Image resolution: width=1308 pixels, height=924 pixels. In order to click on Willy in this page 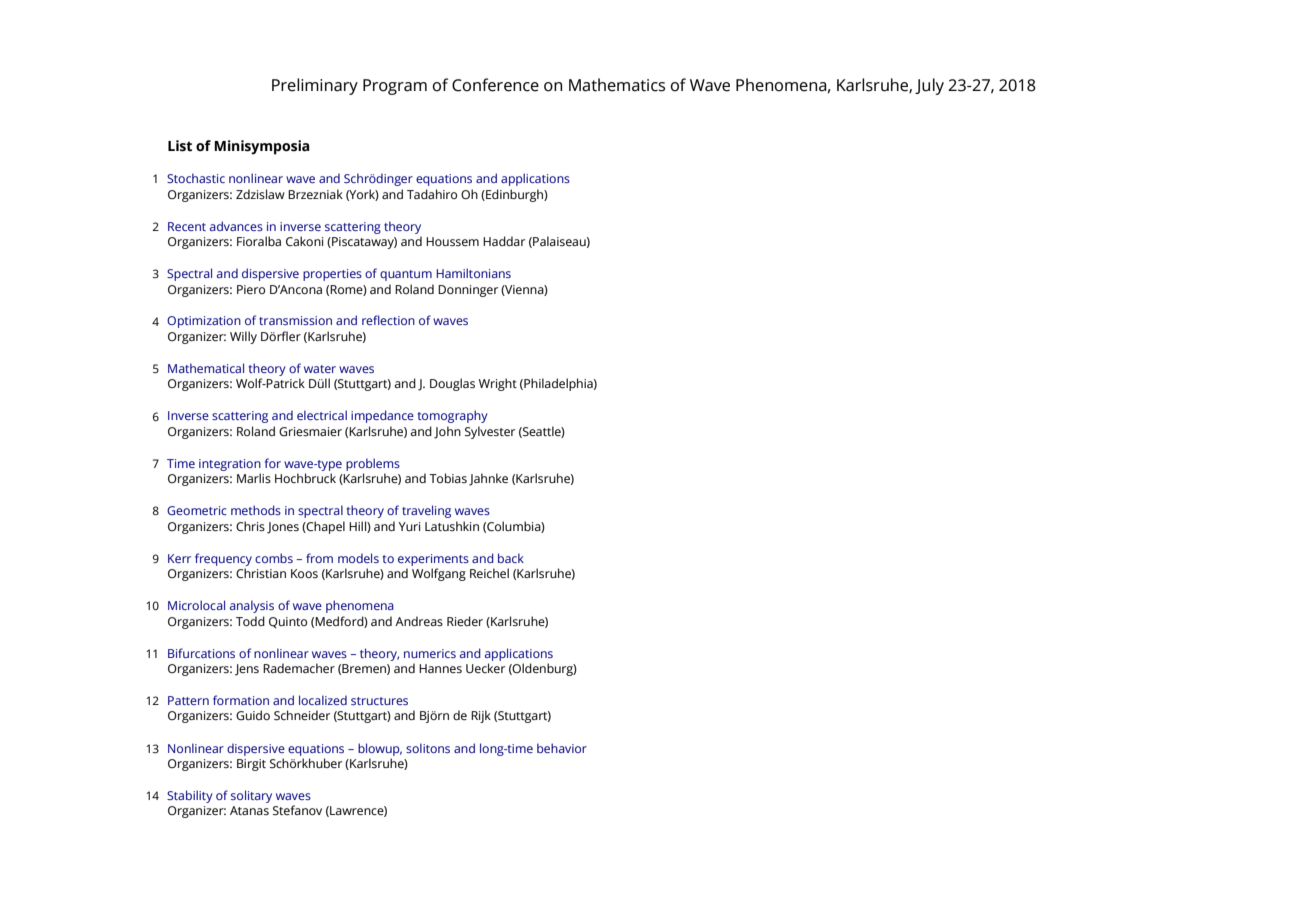, I will do `click(243, 337)`.
